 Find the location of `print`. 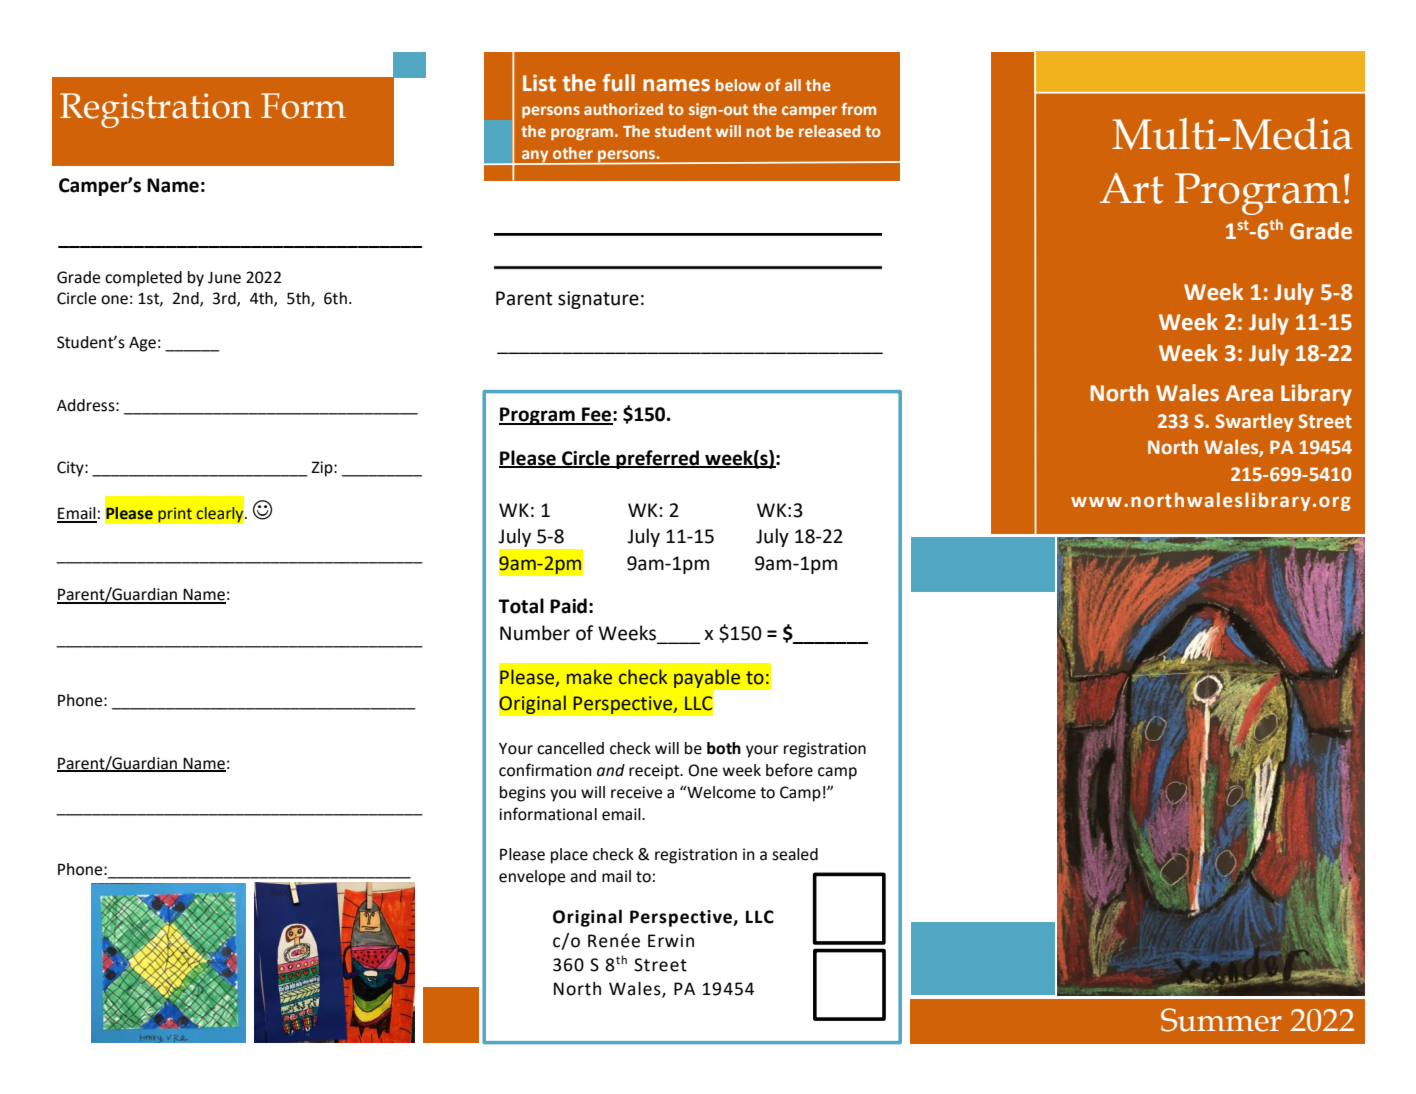

print is located at coordinates (175, 515).
